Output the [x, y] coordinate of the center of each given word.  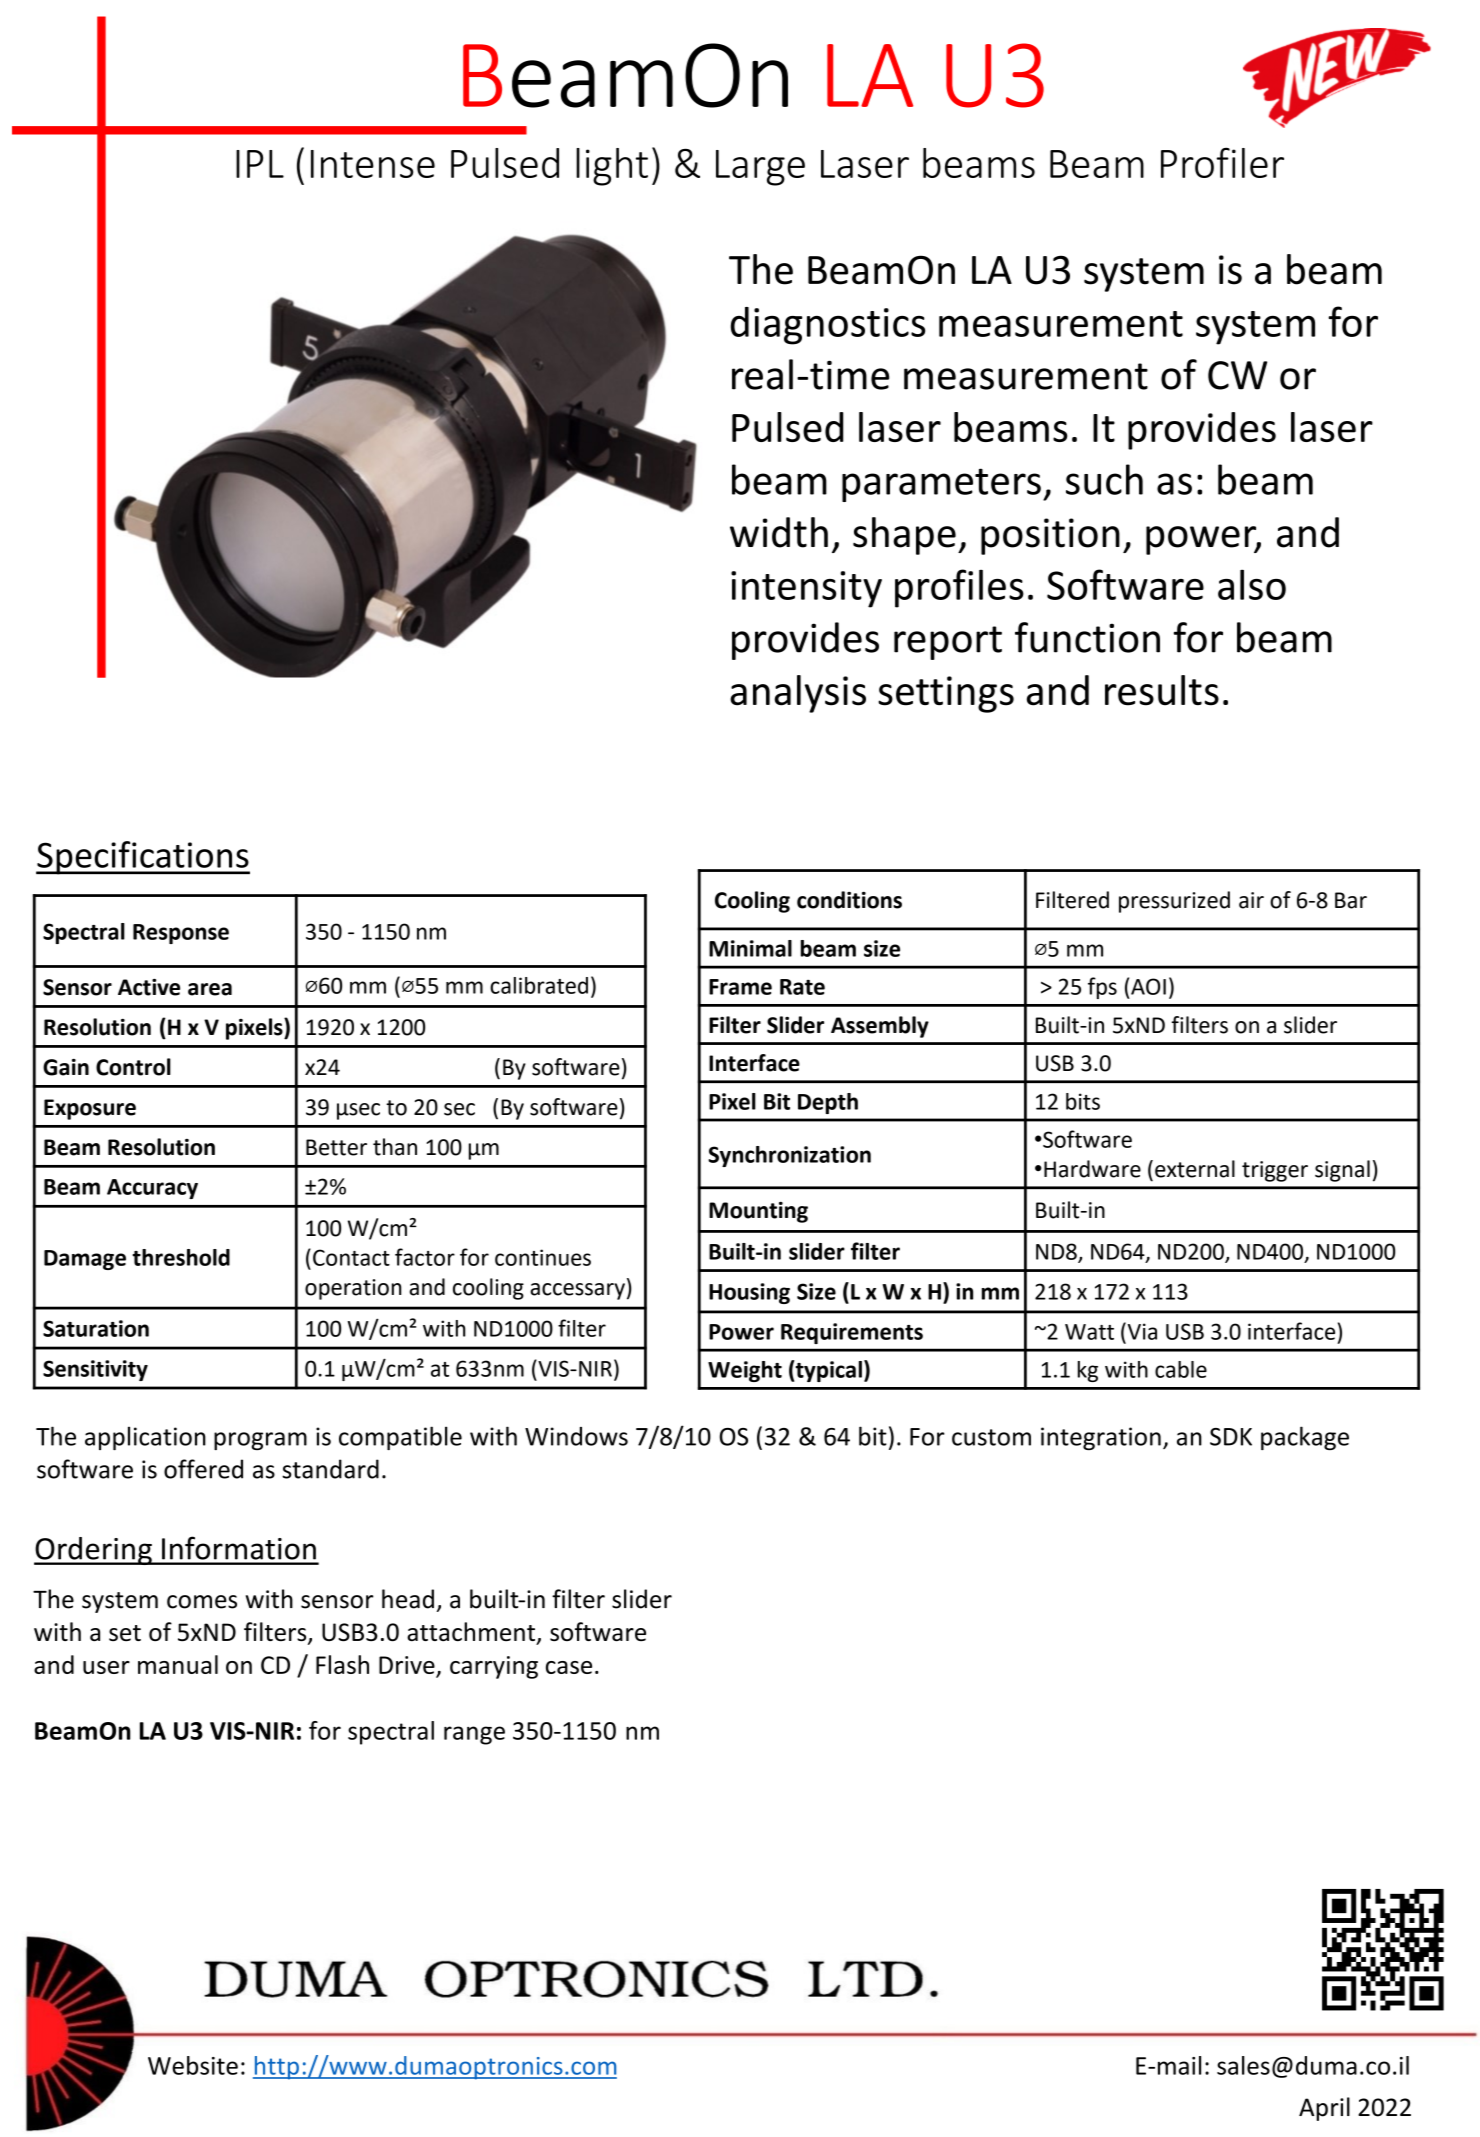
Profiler [1222, 162]
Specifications [143, 858]
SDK [1231, 1437]
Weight [745, 1371]
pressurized [1174, 902]
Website [193, 2065]
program [260, 1441]
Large [760, 168]
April [1324, 2109]
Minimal [750, 948]
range [474, 1735]
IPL [260, 164]
